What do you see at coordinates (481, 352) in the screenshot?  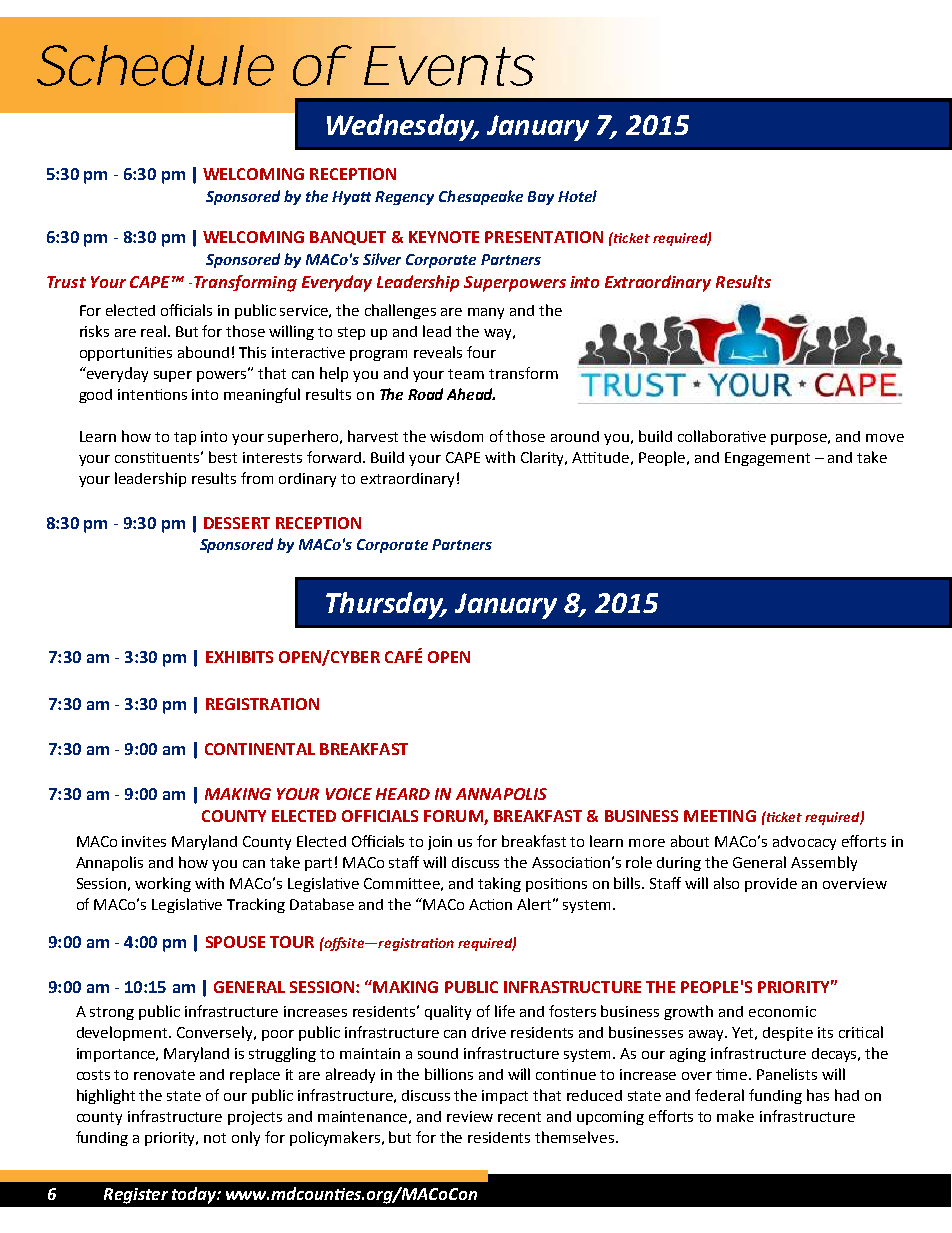 I see `four` at bounding box center [481, 352].
